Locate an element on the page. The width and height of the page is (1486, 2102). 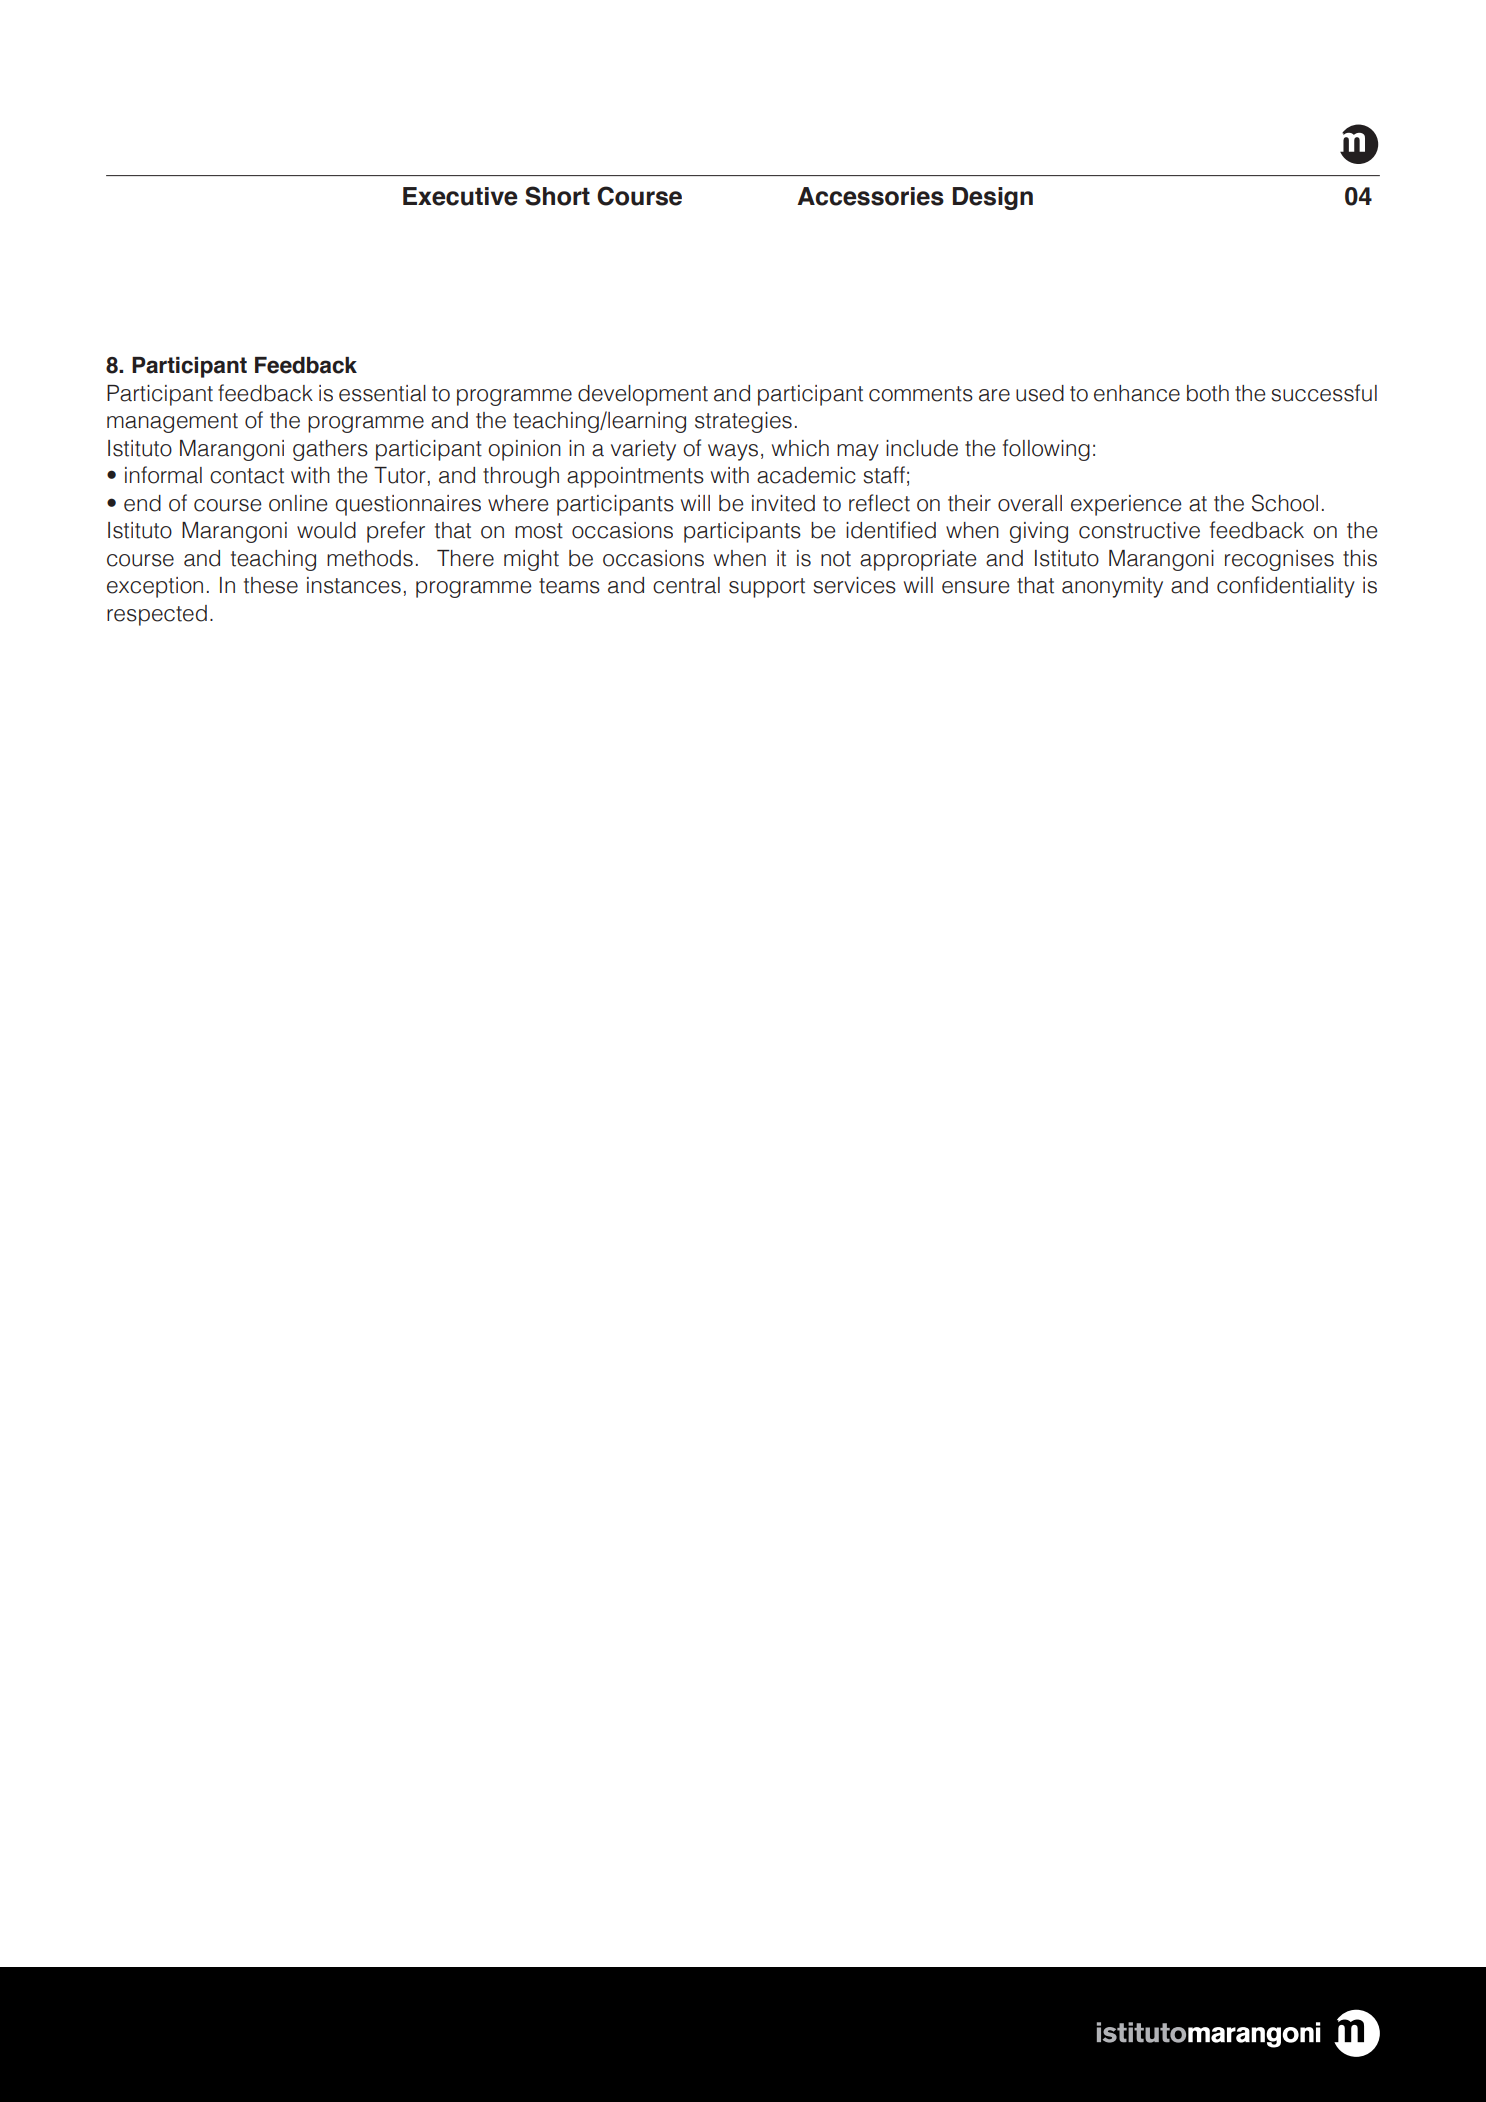
Executive is located at coordinates (460, 196).
